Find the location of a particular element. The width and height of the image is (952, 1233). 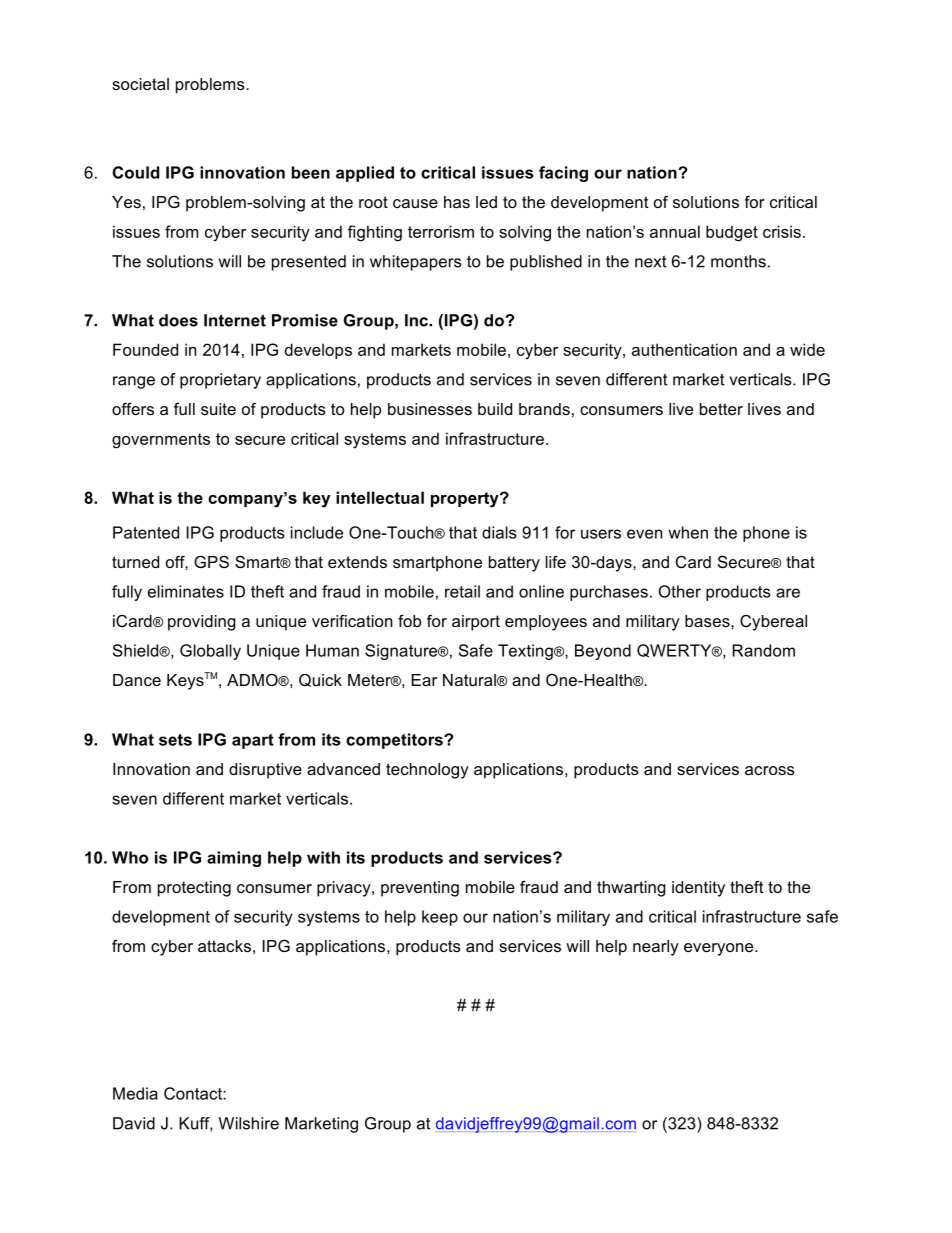

budget is located at coordinates (732, 233).
